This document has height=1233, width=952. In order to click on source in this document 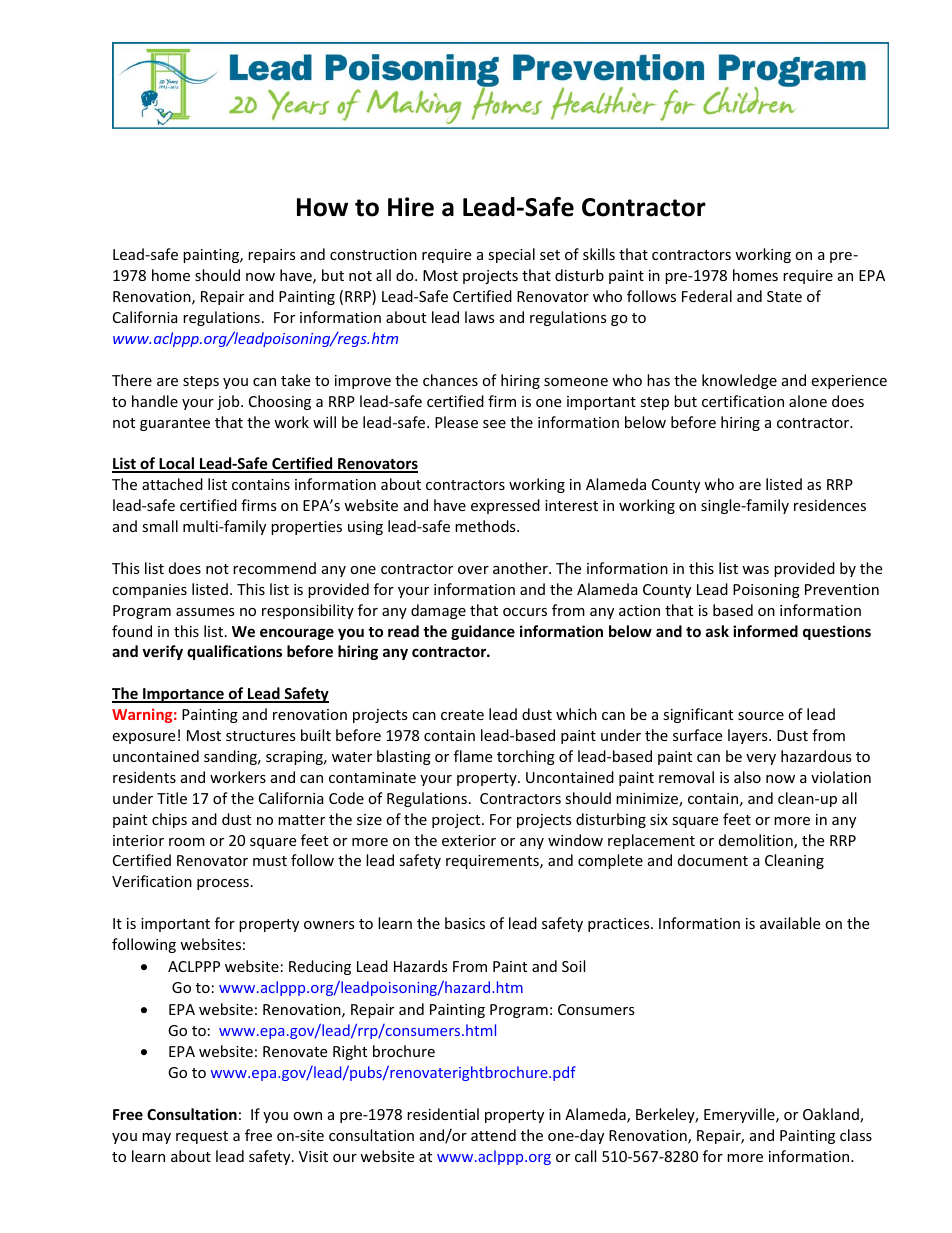, I will do `click(761, 716)`.
